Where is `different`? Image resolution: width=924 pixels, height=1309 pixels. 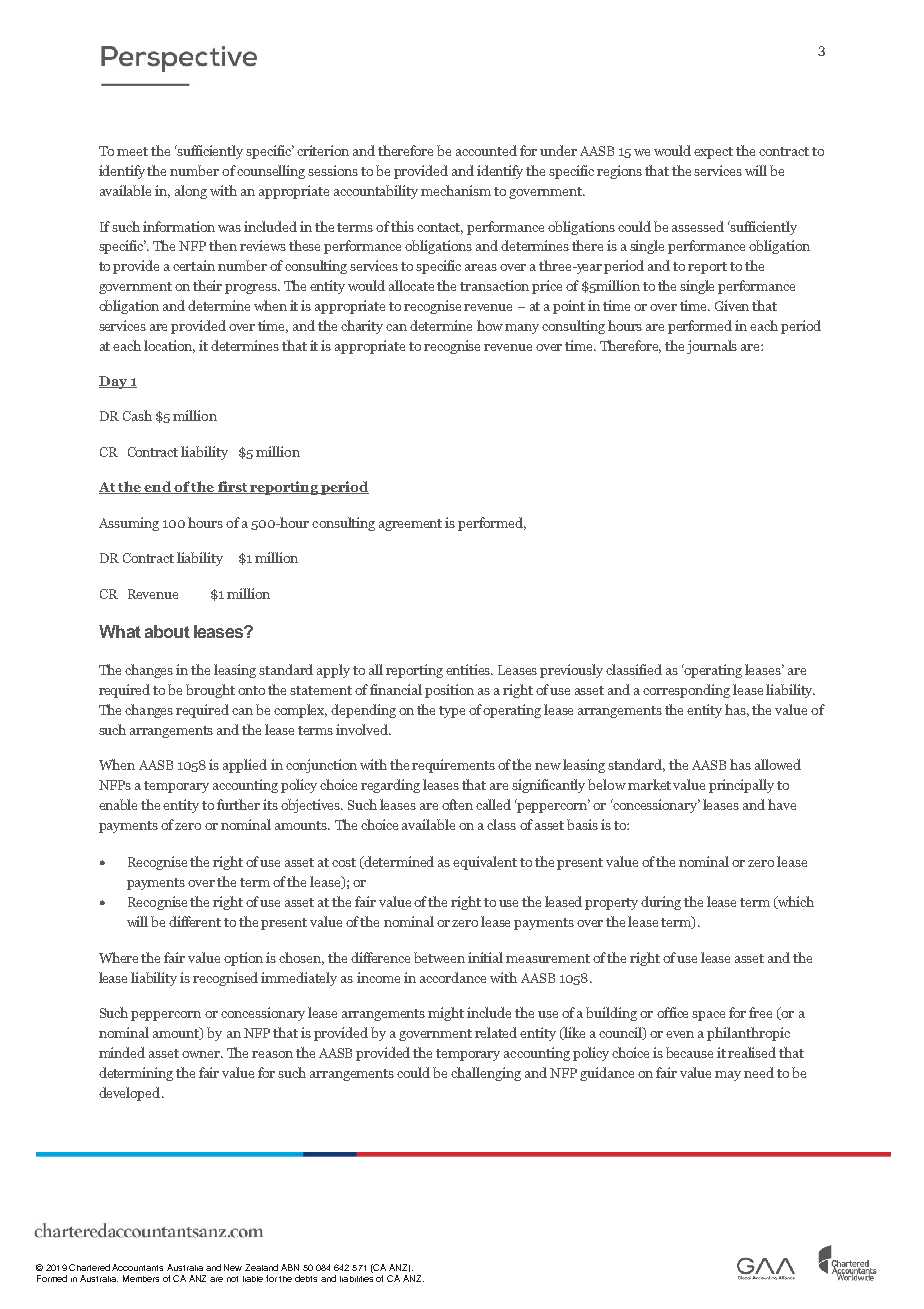 different is located at coordinates (195, 921).
